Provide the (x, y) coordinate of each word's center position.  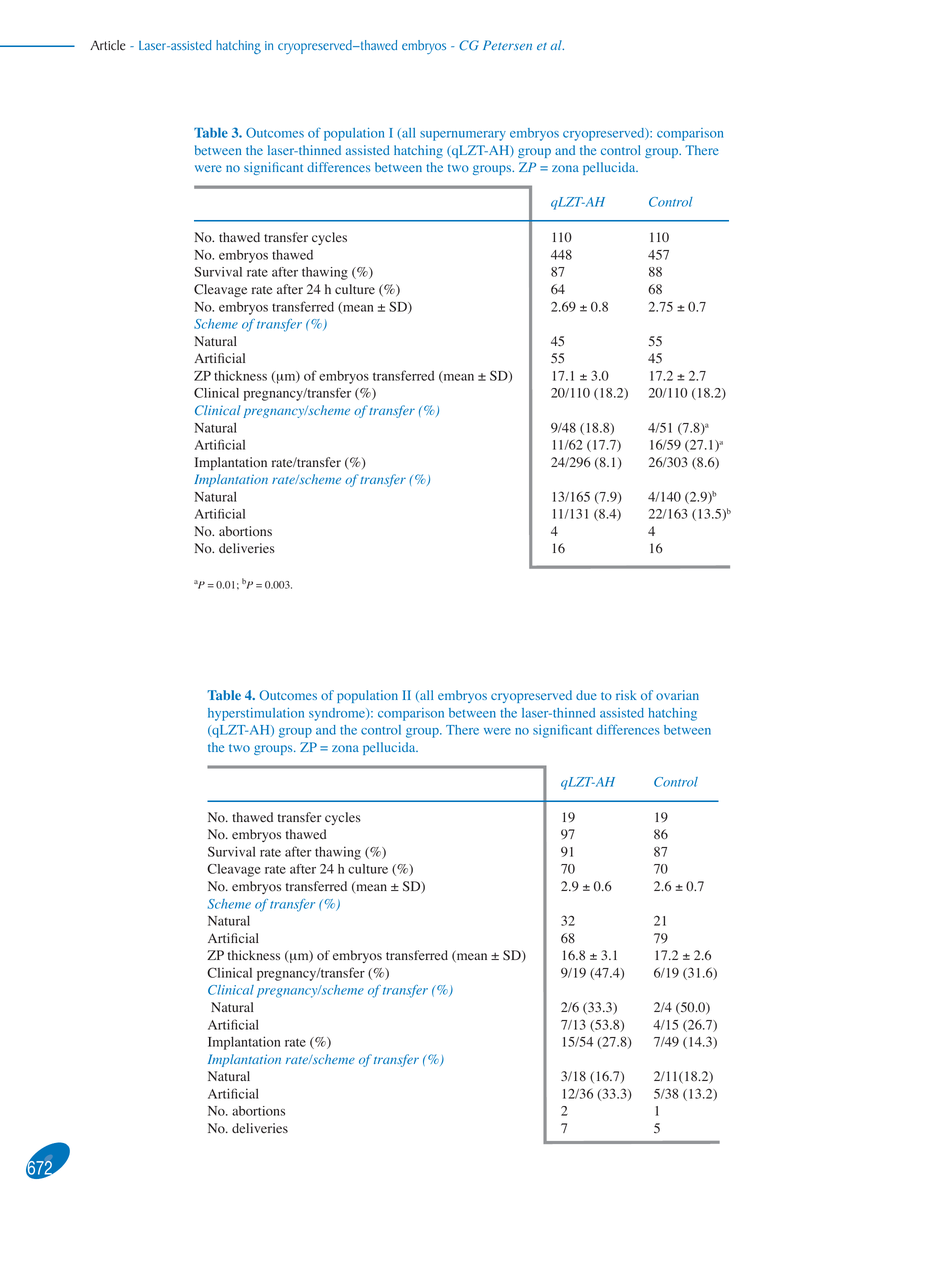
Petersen (507, 45)
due (586, 695)
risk (626, 695)
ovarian (677, 695)
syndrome (338, 714)
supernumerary (463, 136)
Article (107, 45)
